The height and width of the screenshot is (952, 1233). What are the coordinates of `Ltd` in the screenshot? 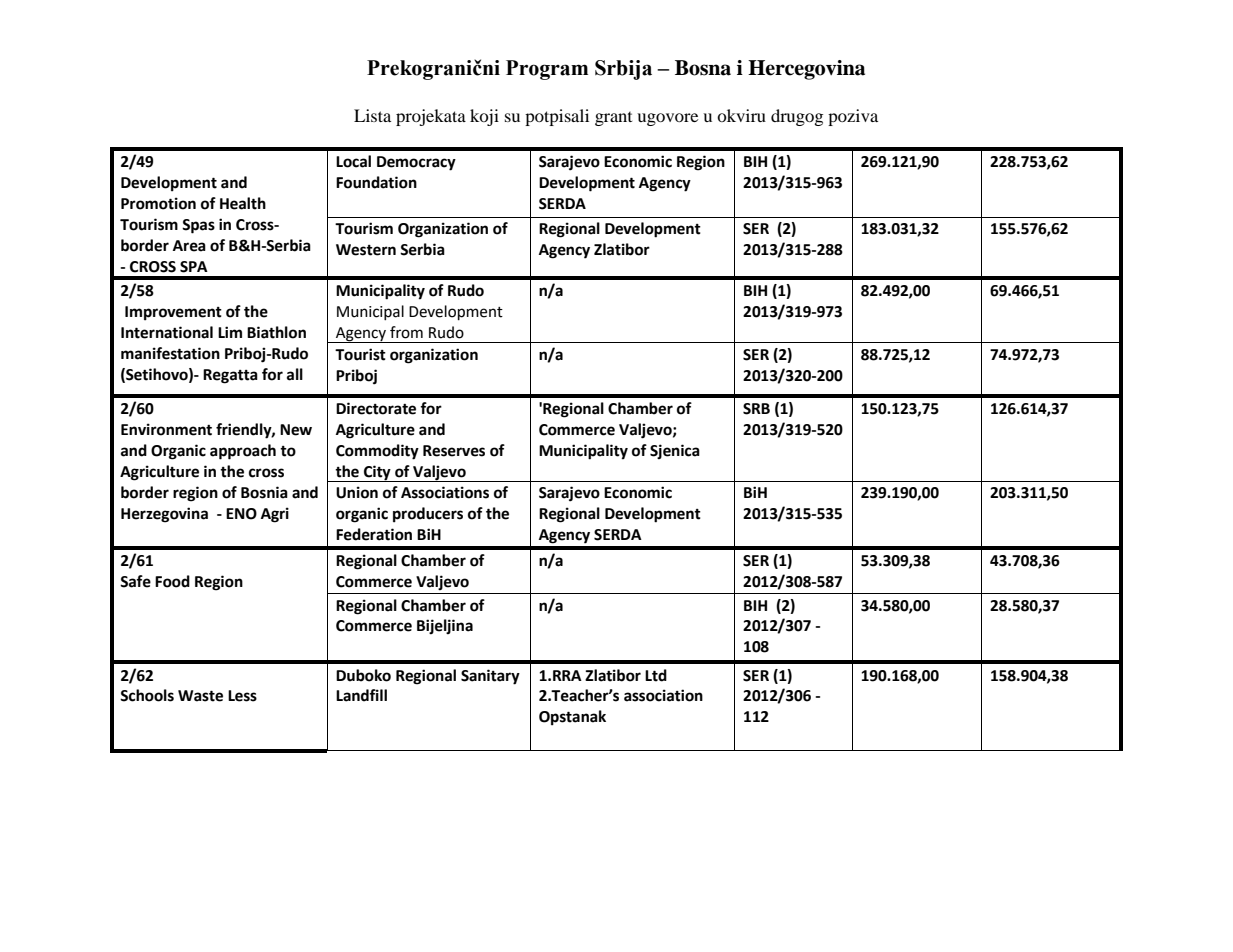 It's located at (656, 675).
